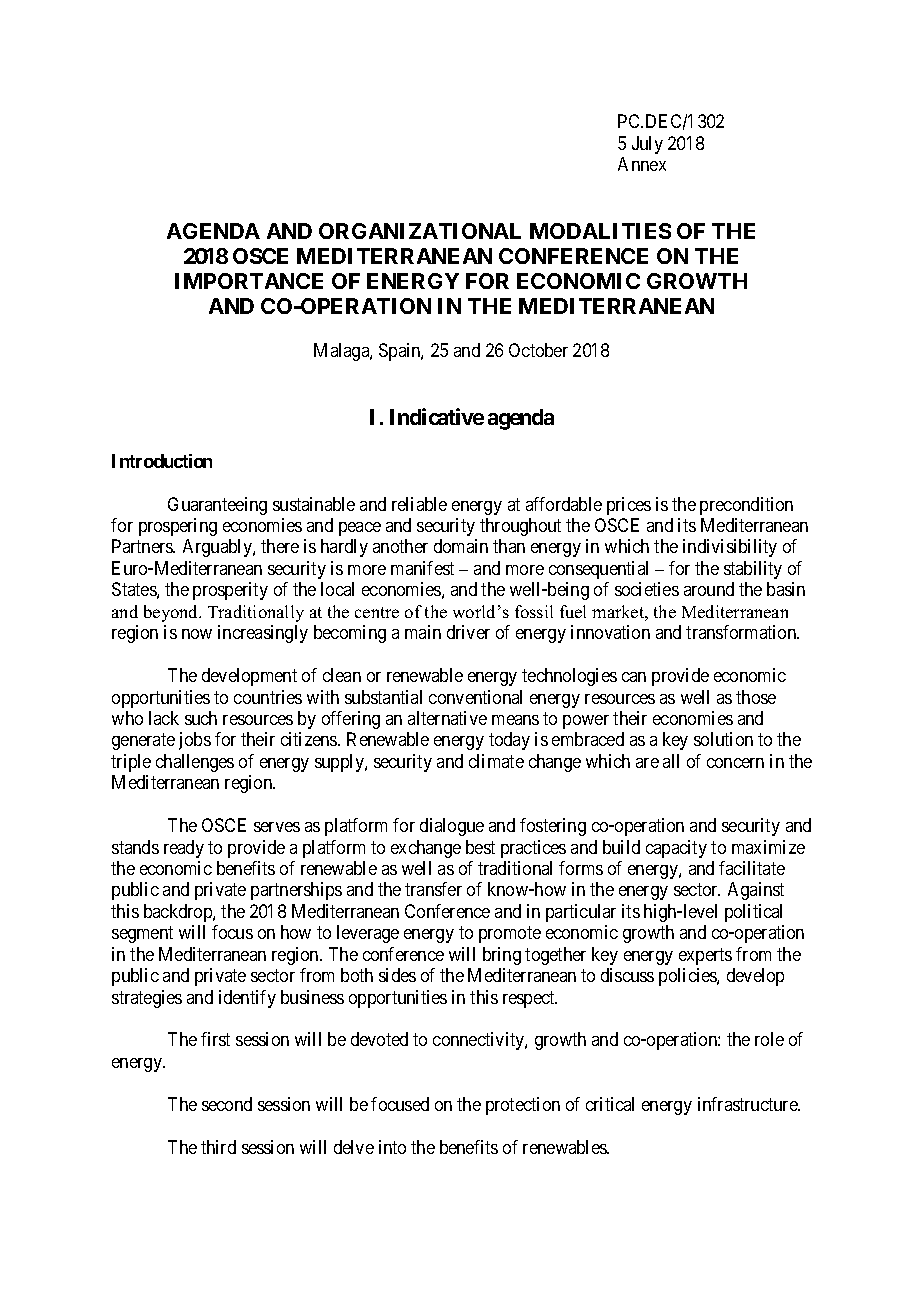 The image size is (924, 1308). I want to click on beyond, so click(172, 613).
